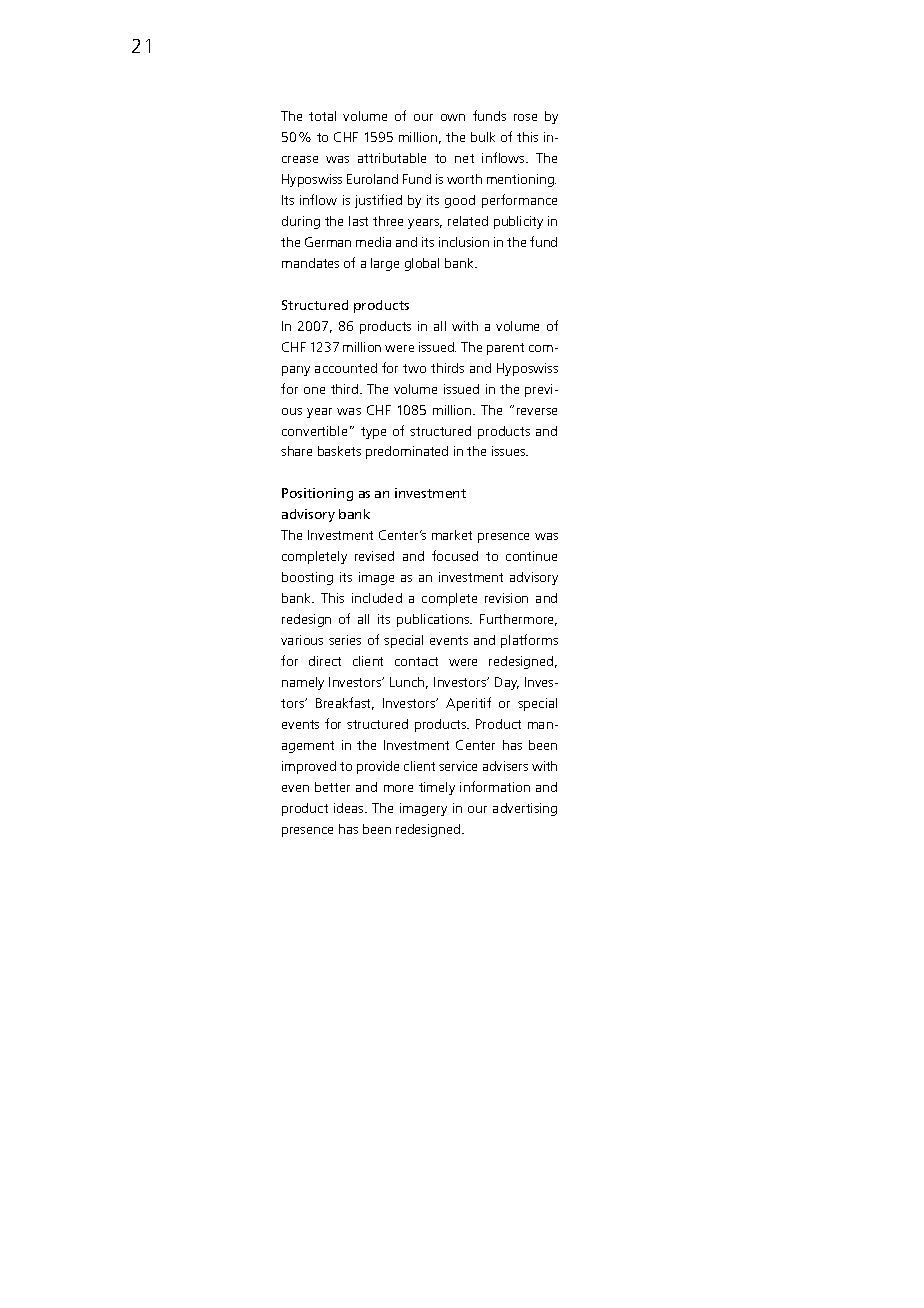 Image resolution: width=924 pixels, height=1308 pixels. I want to click on better, so click(332, 787).
